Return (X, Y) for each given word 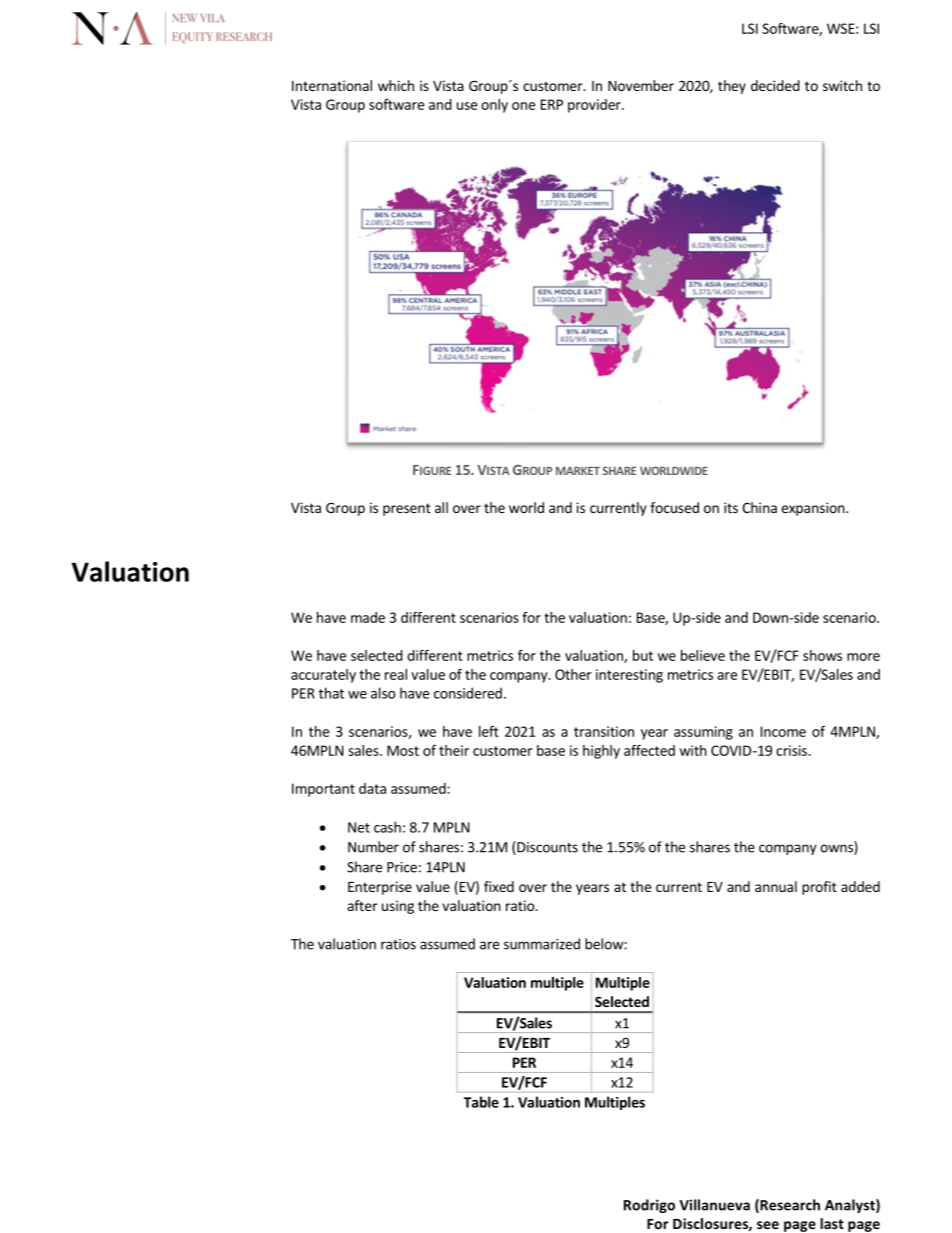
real (396, 674)
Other (573, 674)
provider (595, 106)
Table (481, 1102)
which (396, 85)
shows (822, 655)
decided (775, 85)
